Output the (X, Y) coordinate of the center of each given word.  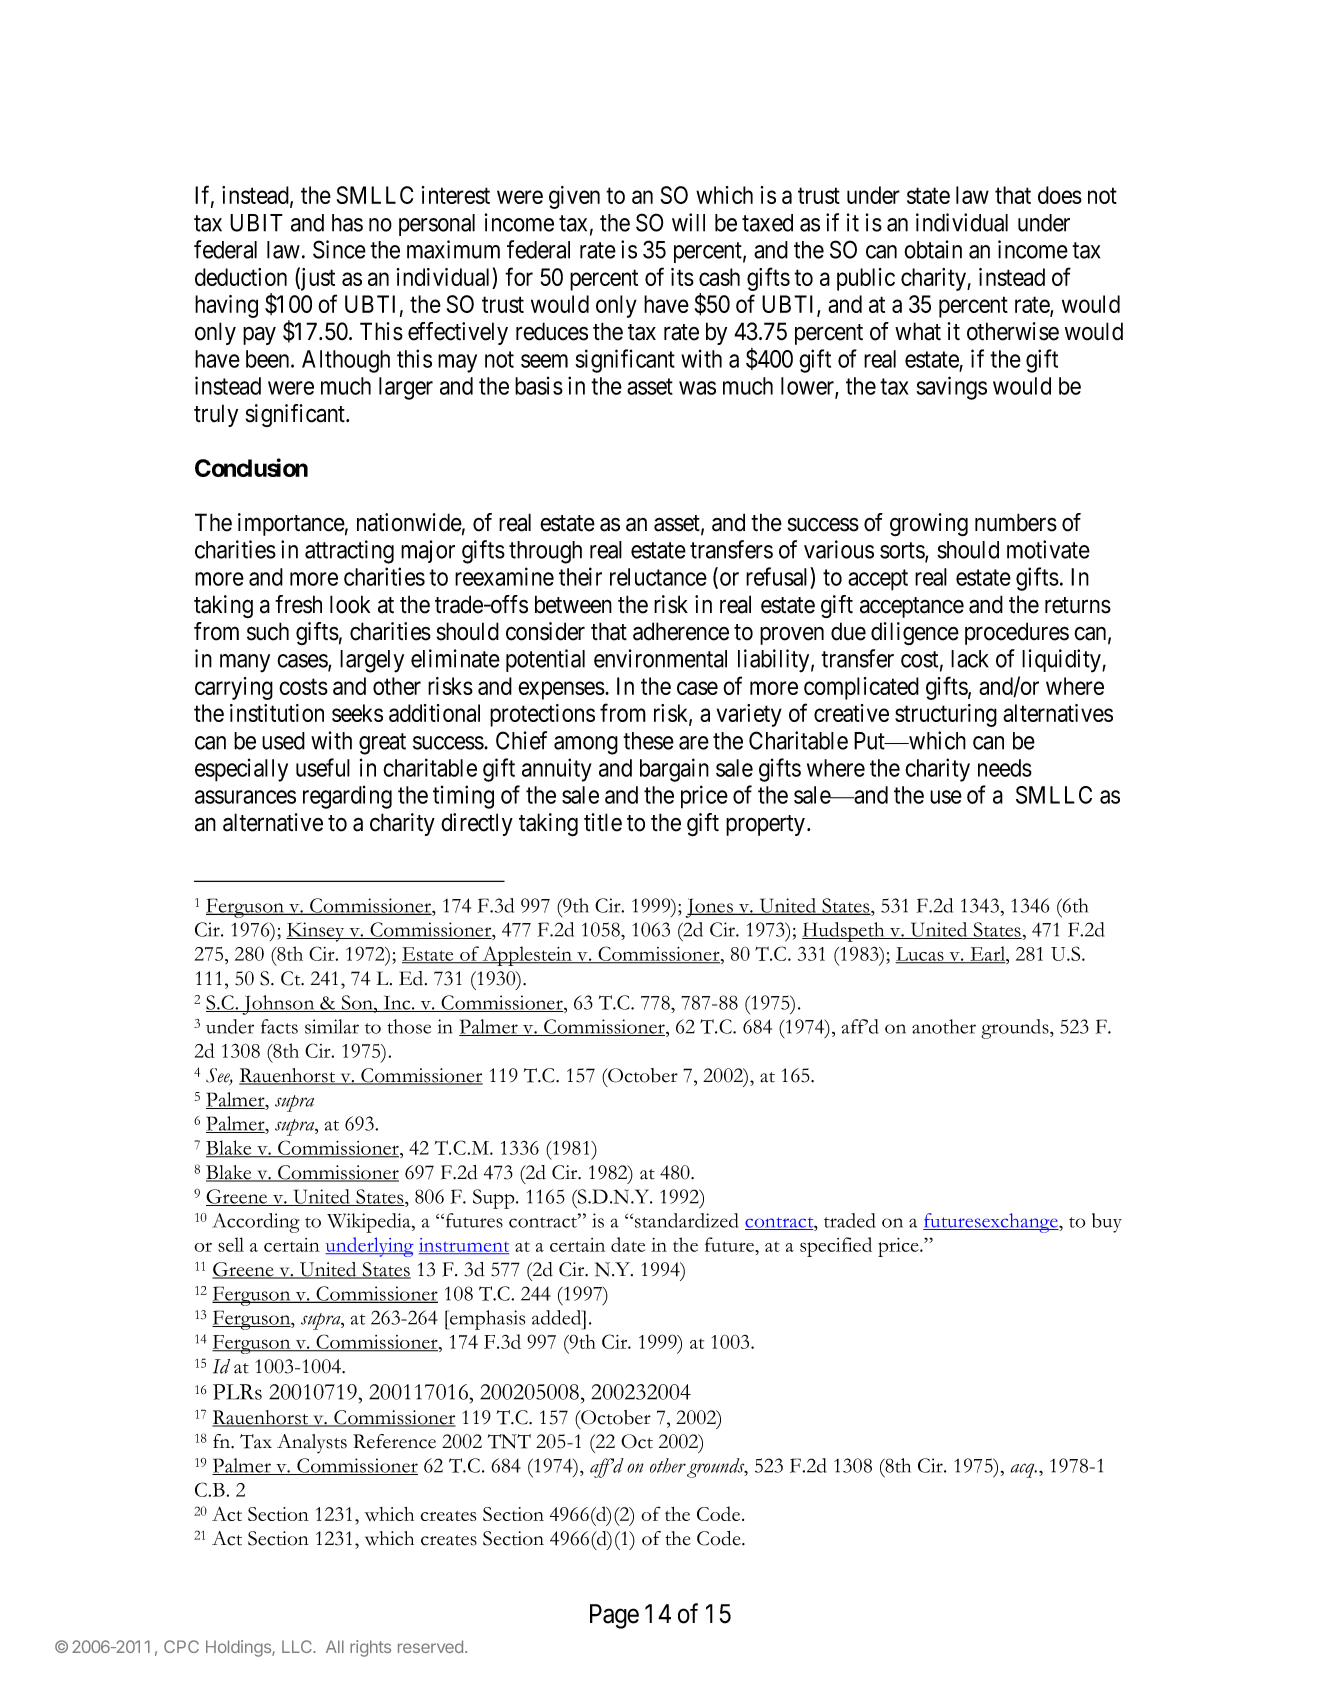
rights (370, 1648)
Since (339, 249)
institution (277, 713)
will (688, 222)
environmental (660, 658)
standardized (686, 1220)
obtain (933, 249)
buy (1107, 1223)
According (256, 1223)
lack (970, 659)
